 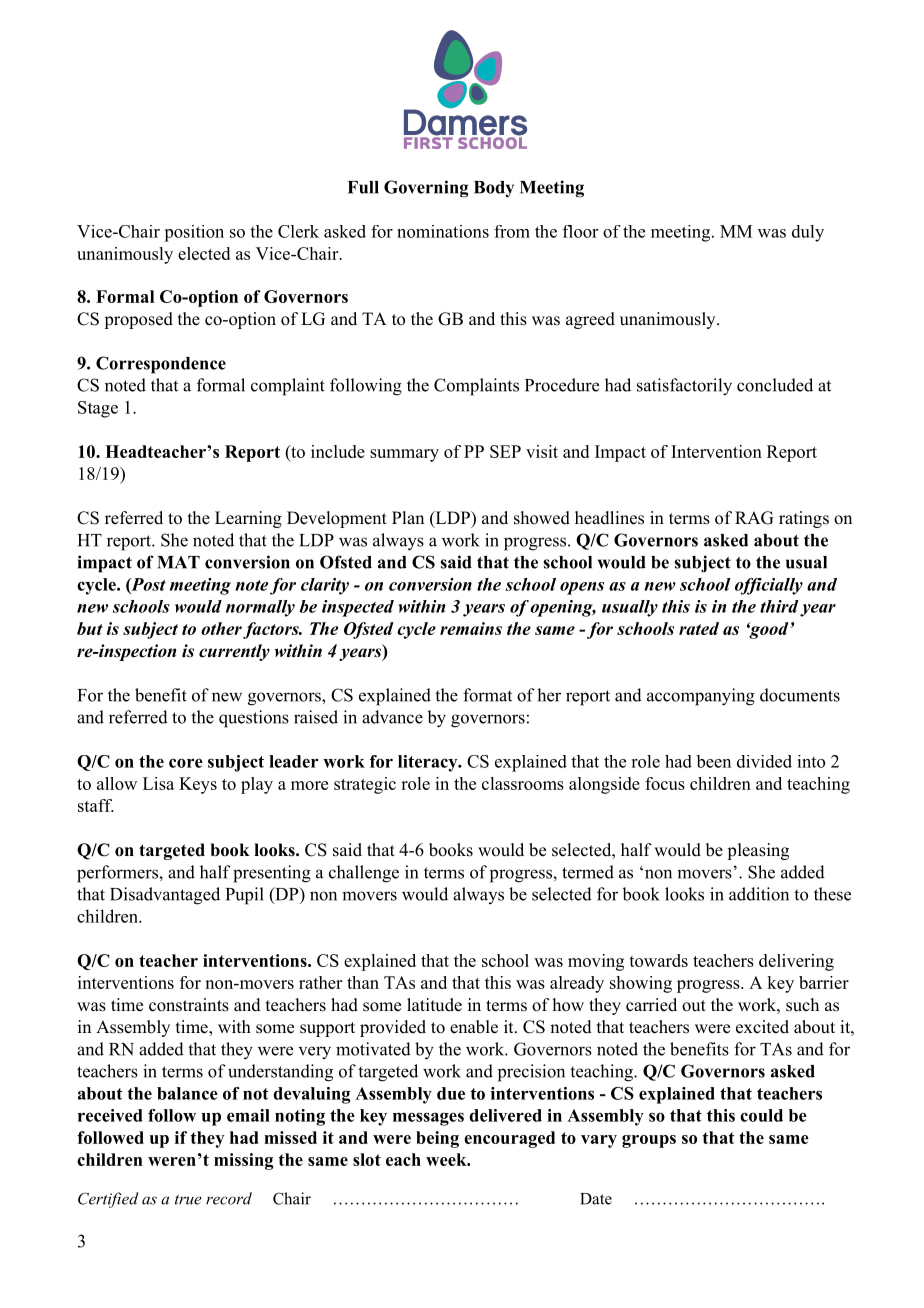 I want to click on could, so click(x=761, y=1115).
